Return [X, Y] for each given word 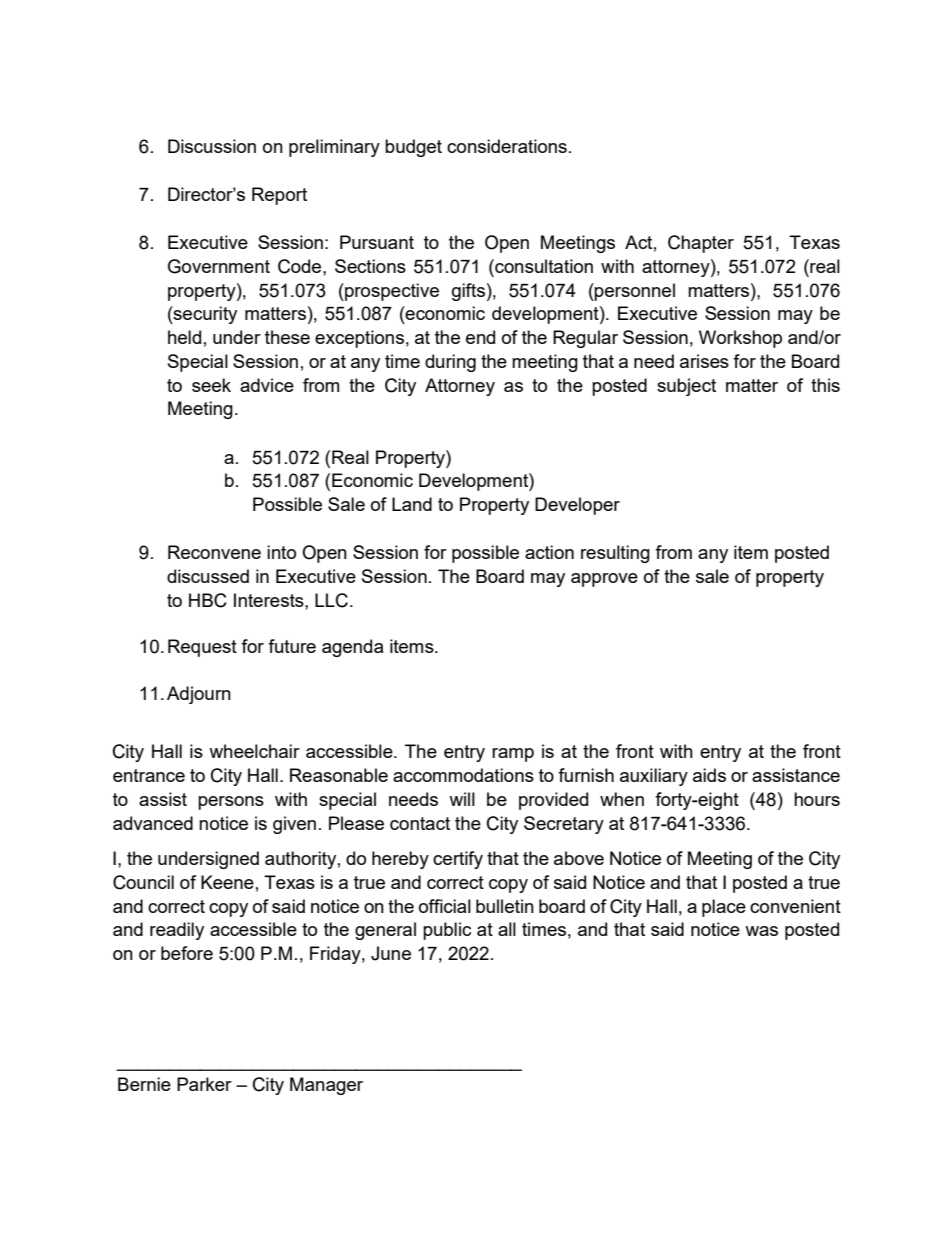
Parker [204, 1084]
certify [458, 860]
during [450, 363]
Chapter [701, 244]
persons [231, 803]
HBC [208, 600]
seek [211, 385]
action [549, 552]
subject [686, 387]
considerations [507, 146]
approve [604, 580]
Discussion [212, 146]
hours [817, 799]
